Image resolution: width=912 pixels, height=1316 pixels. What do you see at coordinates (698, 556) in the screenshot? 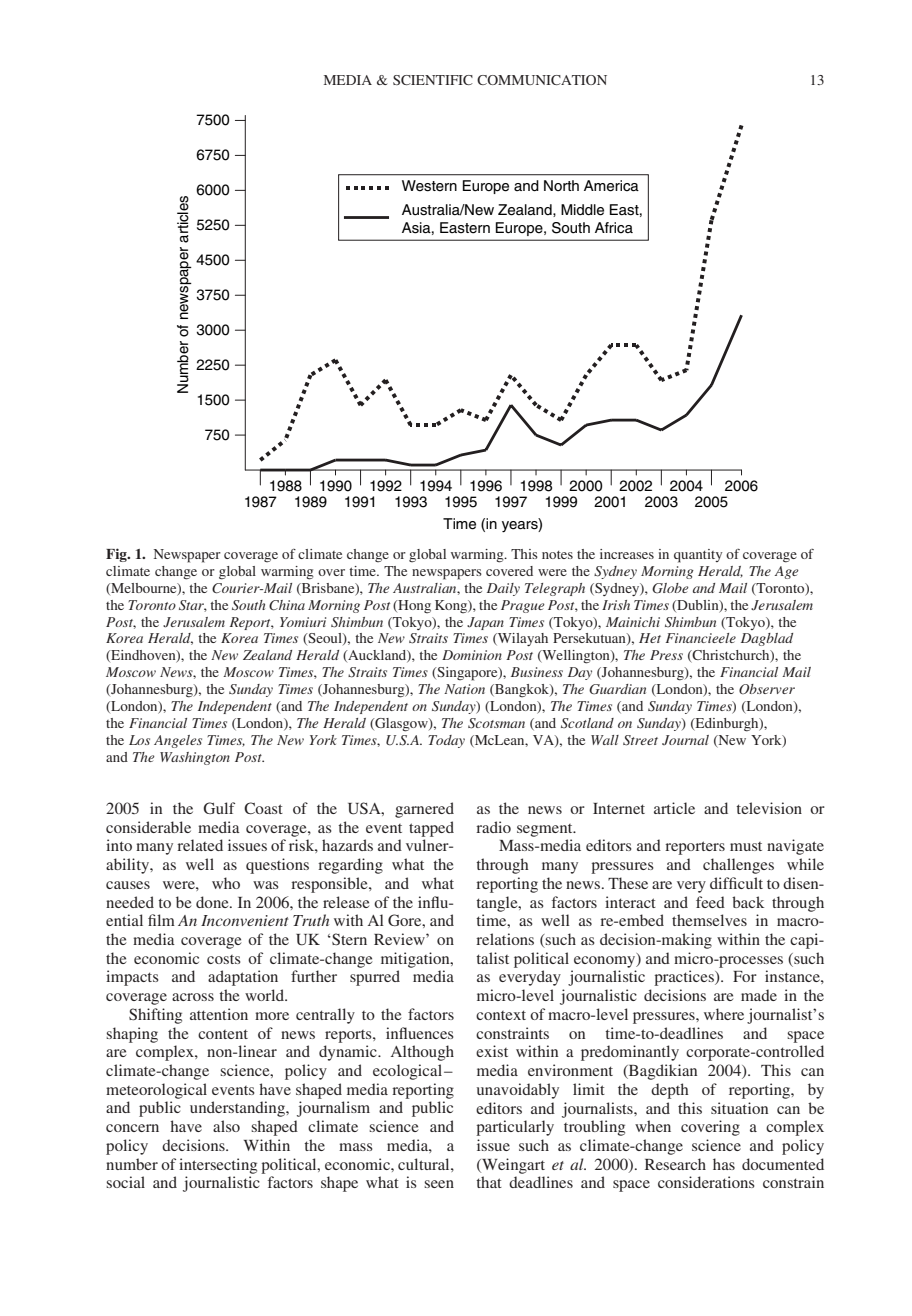
I see `quantity` at bounding box center [698, 556].
